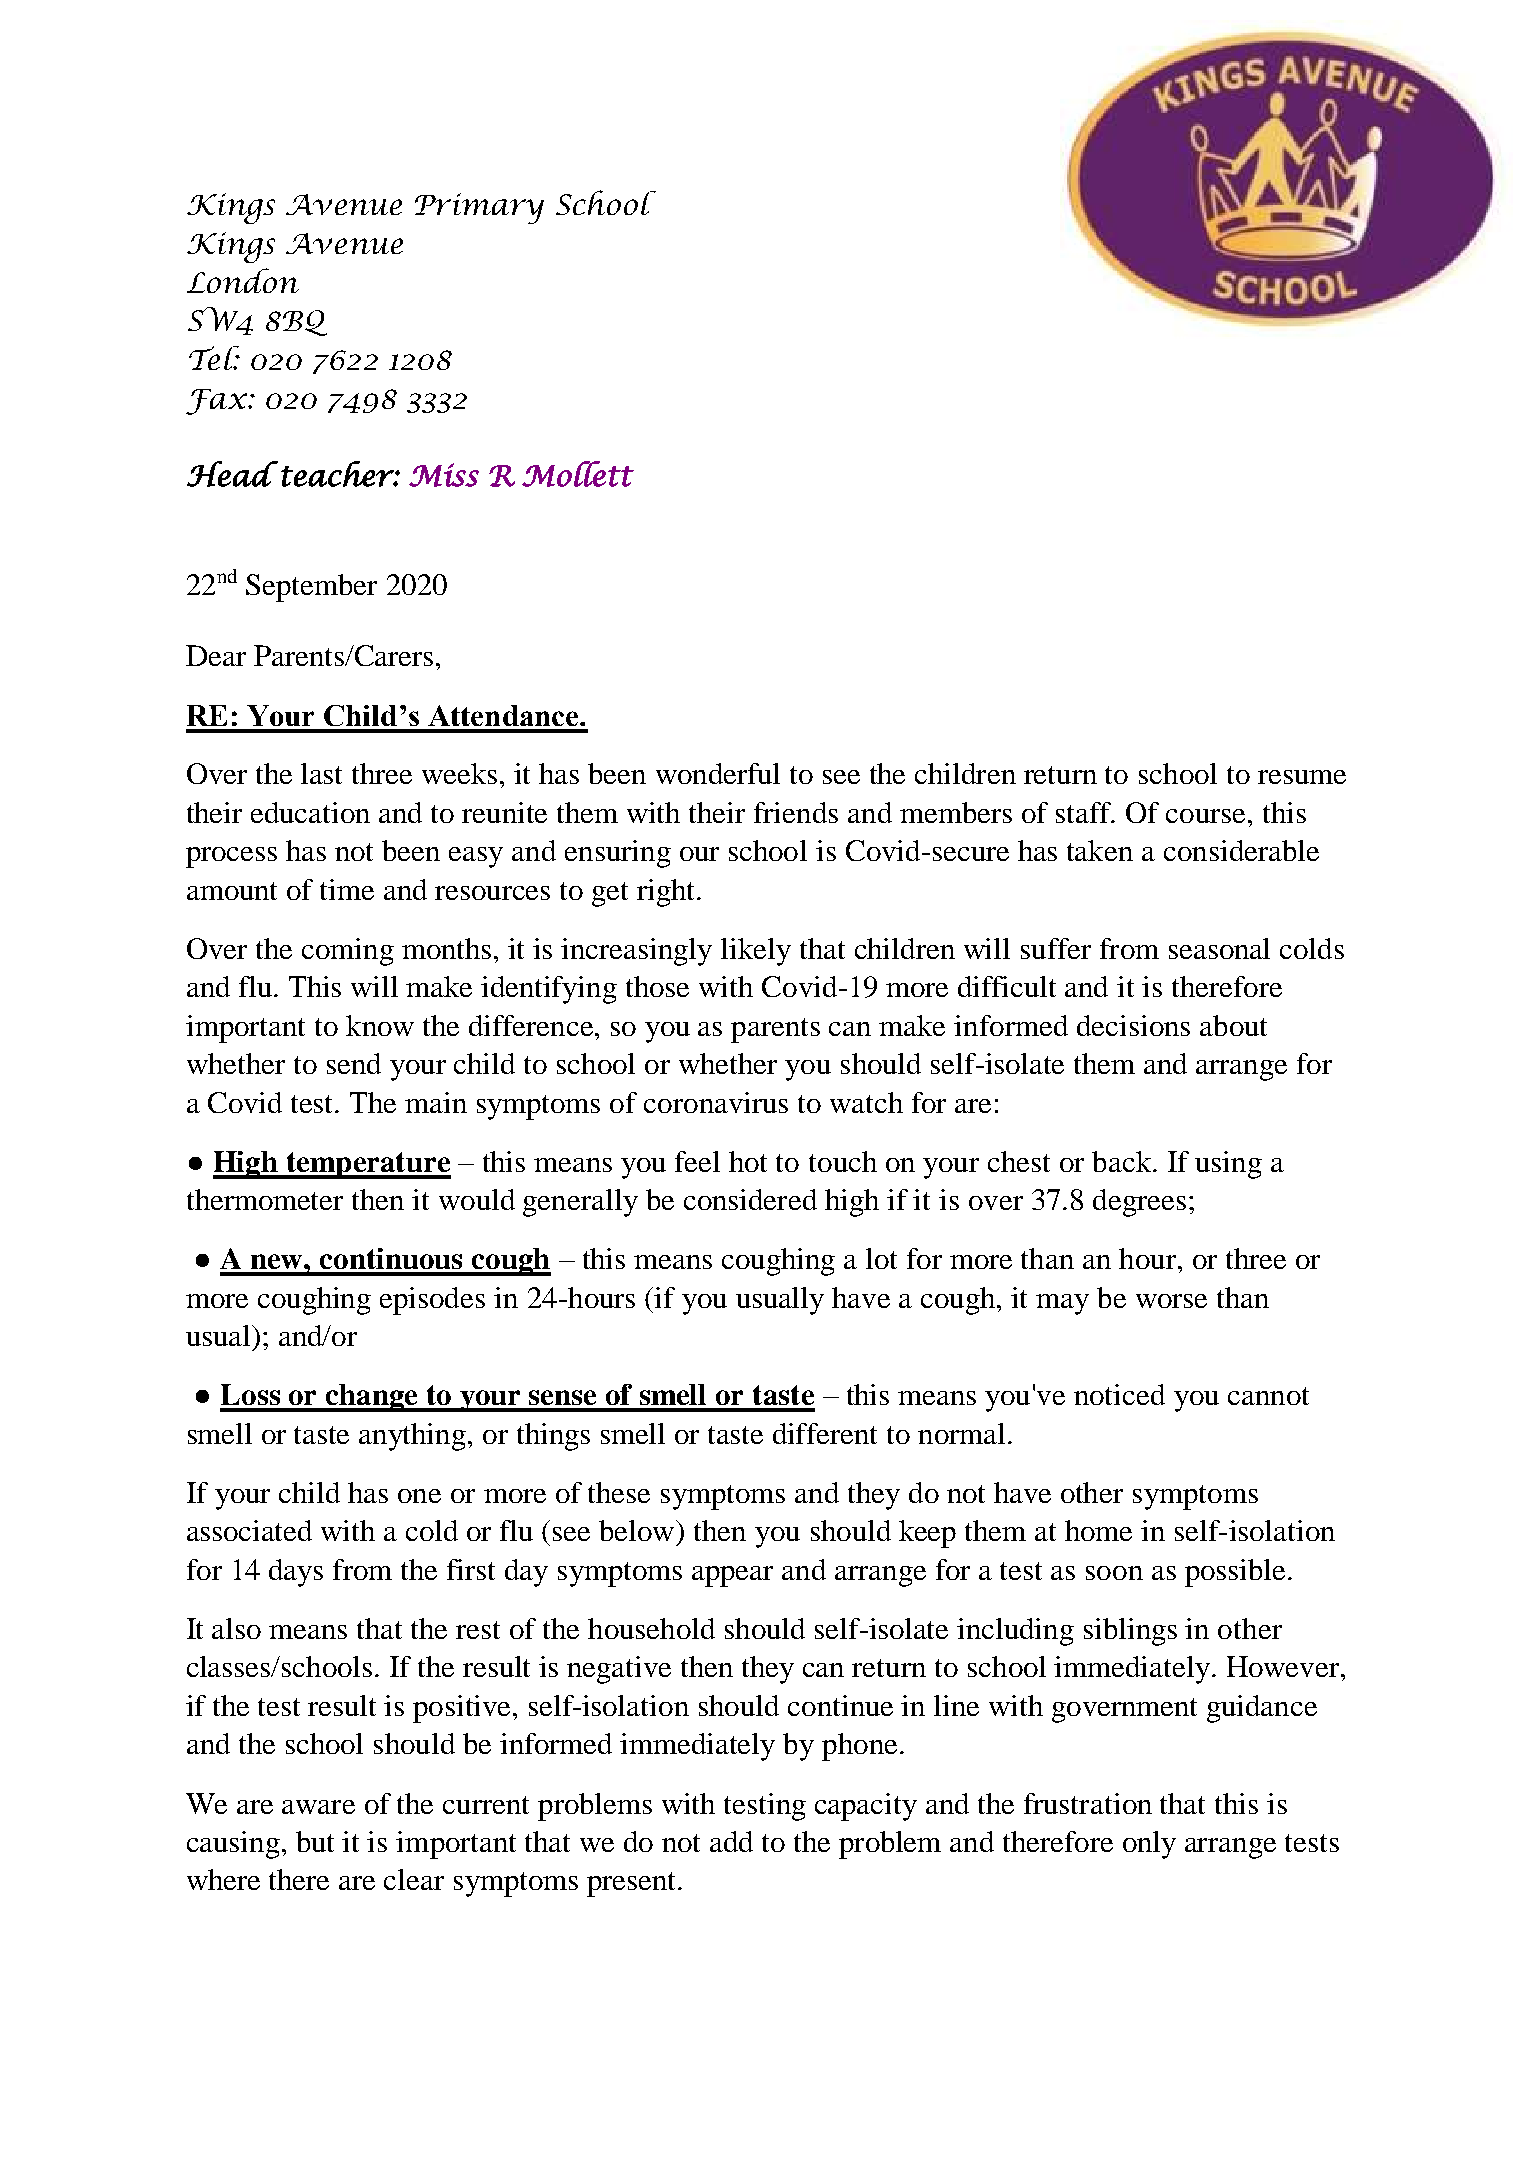 The width and height of the document is (1537, 2174). What do you see at coordinates (321, 773) in the document?
I see `last` at bounding box center [321, 773].
